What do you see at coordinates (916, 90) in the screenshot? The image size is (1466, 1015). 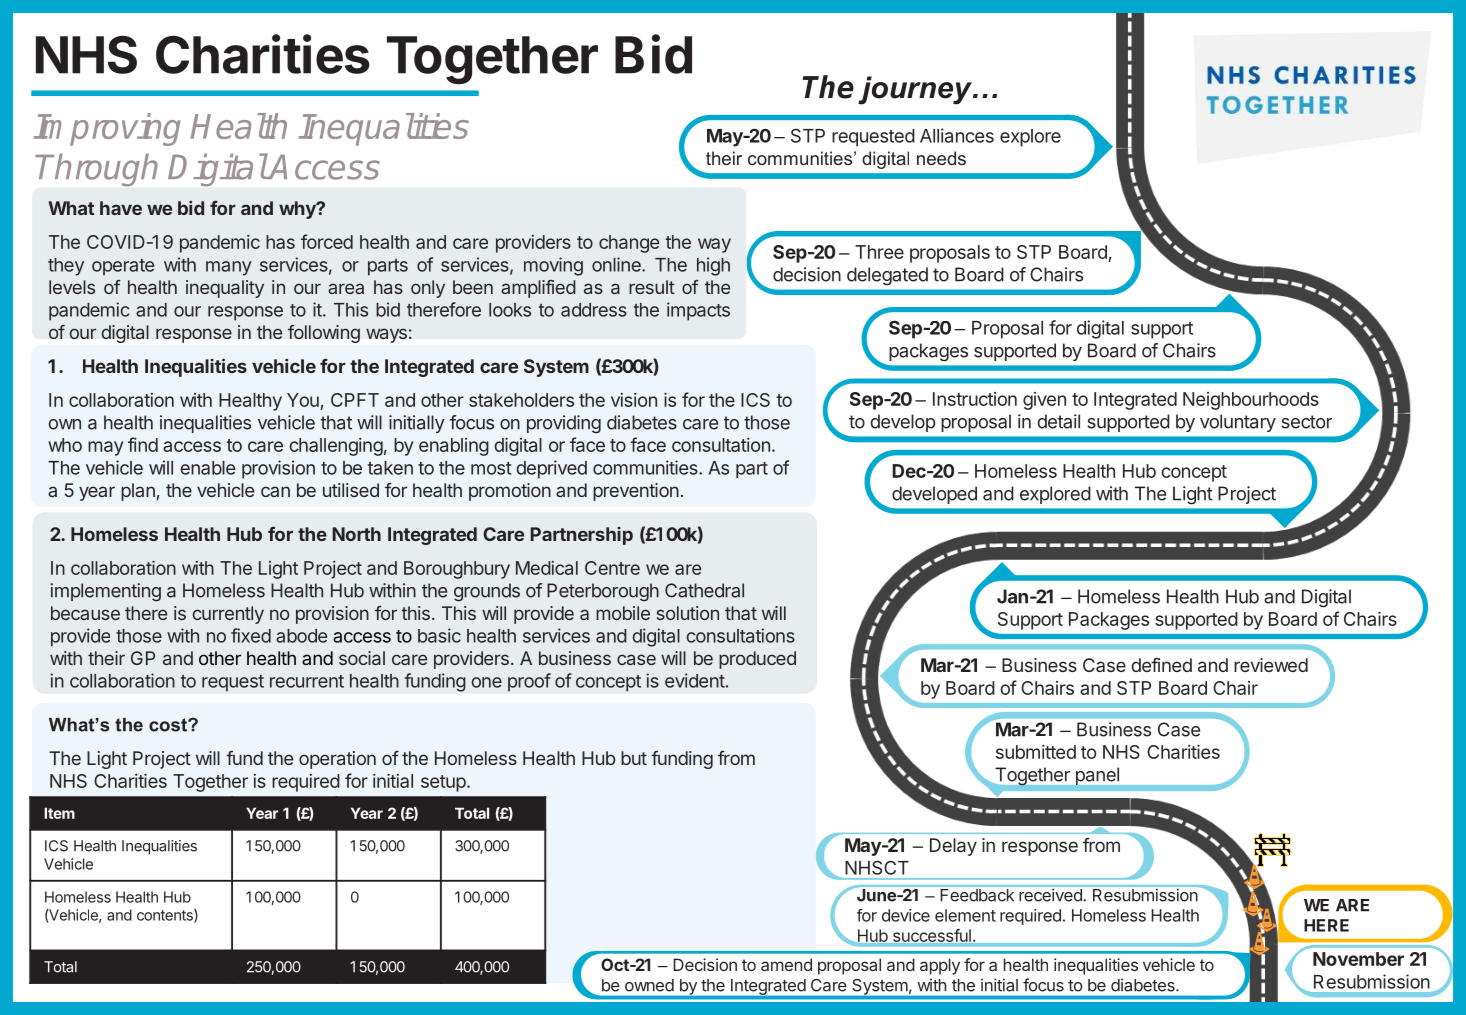 I see `journey` at bounding box center [916, 90].
